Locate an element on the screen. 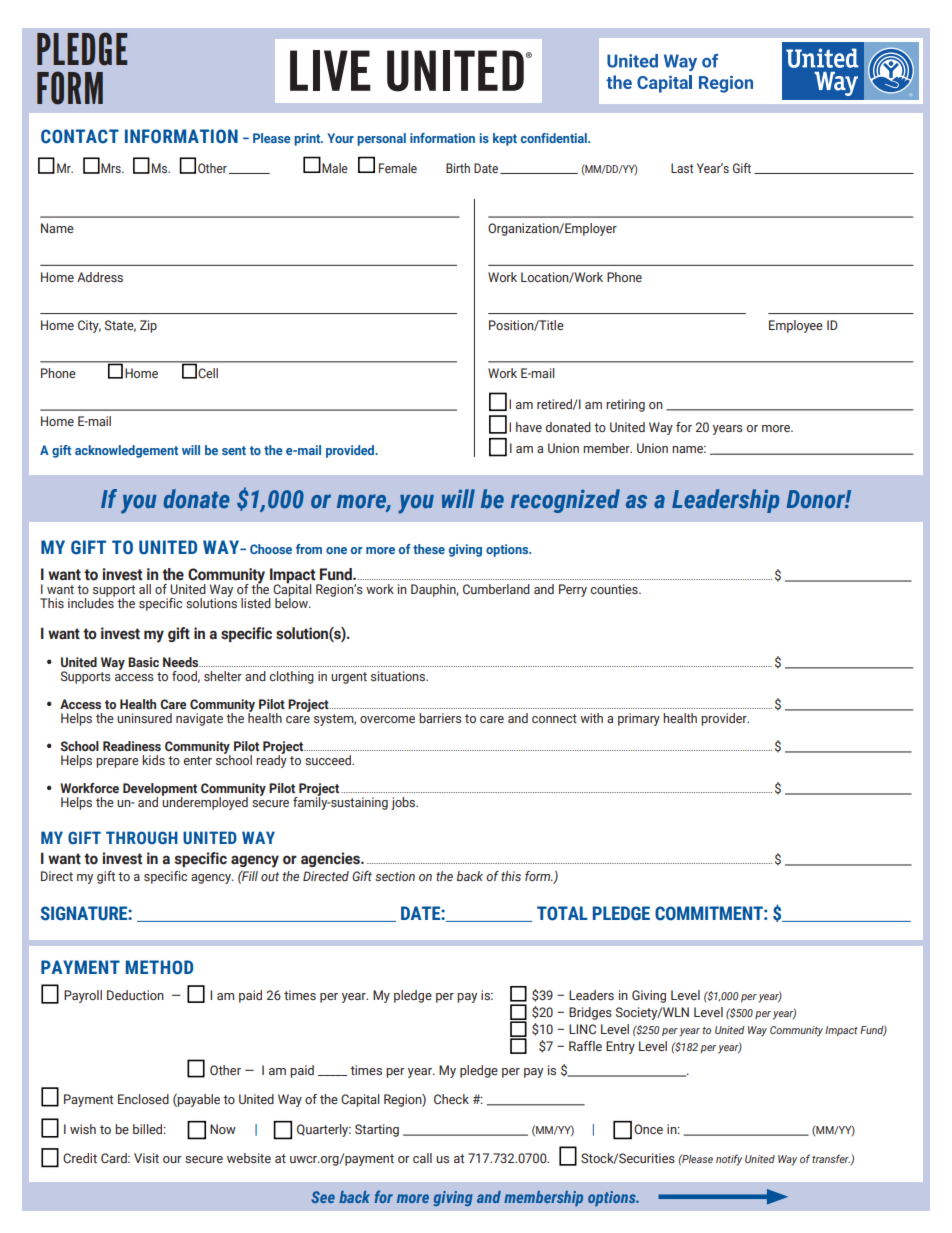 The height and width of the screenshot is (1233, 952). Basic is located at coordinates (143, 662).
